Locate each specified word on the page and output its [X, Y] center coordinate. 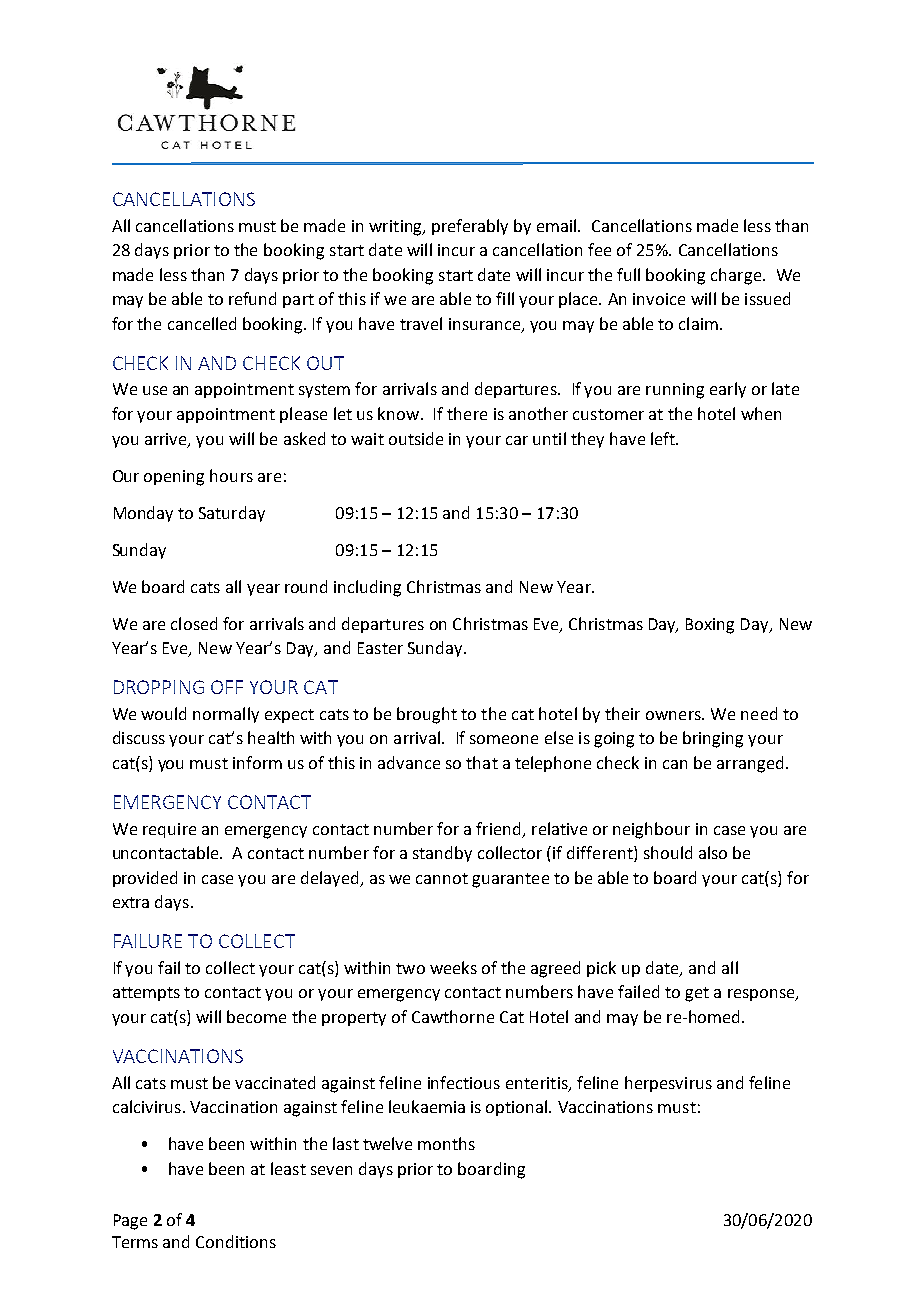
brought [427, 715]
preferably [470, 227]
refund [252, 298]
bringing [713, 739]
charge [736, 276]
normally [226, 715]
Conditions [236, 1241]
